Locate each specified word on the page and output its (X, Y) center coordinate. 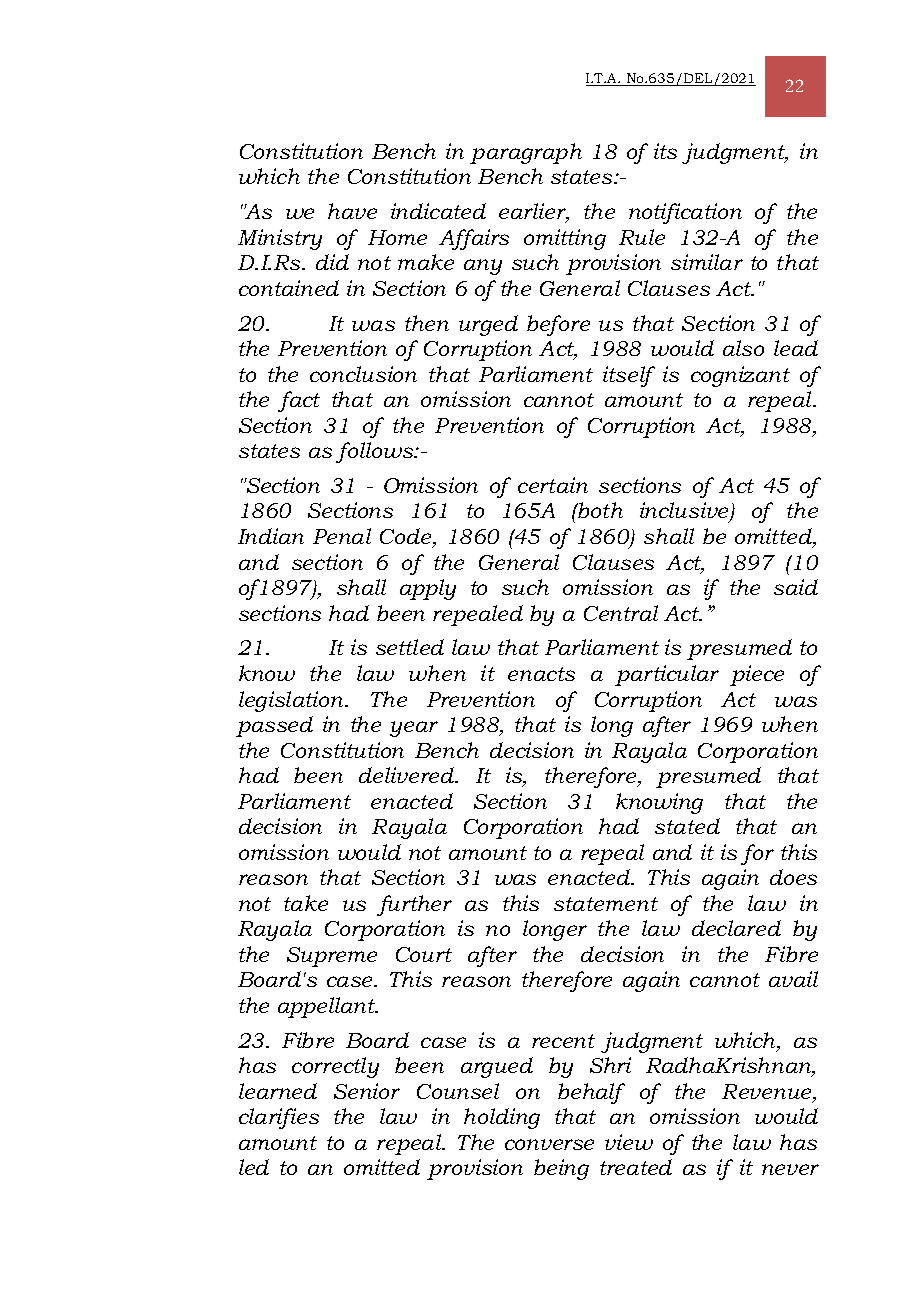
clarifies (279, 1118)
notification (685, 213)
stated (687, 826)
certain (553, 485)
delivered (408, 775)
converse (549, 1144)
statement (606, 904)
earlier (534, 212)
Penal (342, 536)
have (352, 211)
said (796, 587)
